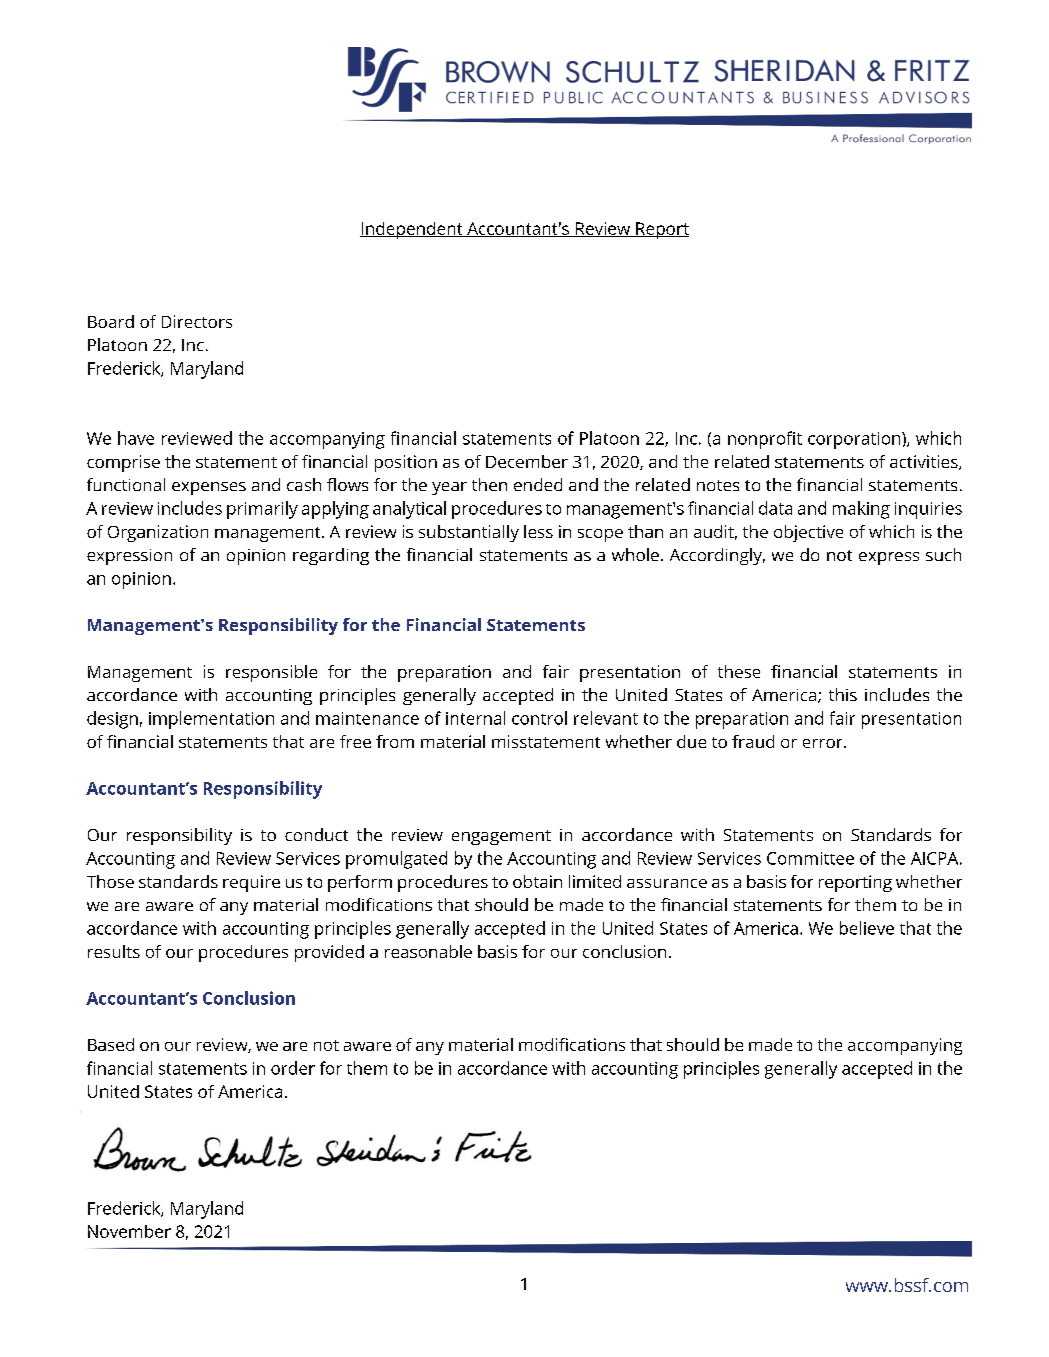 This document has height=1357, width=1049. What do you see at coordinates (412, 230) in the document?
I see `Independent` at bounding box center [412, 230].
